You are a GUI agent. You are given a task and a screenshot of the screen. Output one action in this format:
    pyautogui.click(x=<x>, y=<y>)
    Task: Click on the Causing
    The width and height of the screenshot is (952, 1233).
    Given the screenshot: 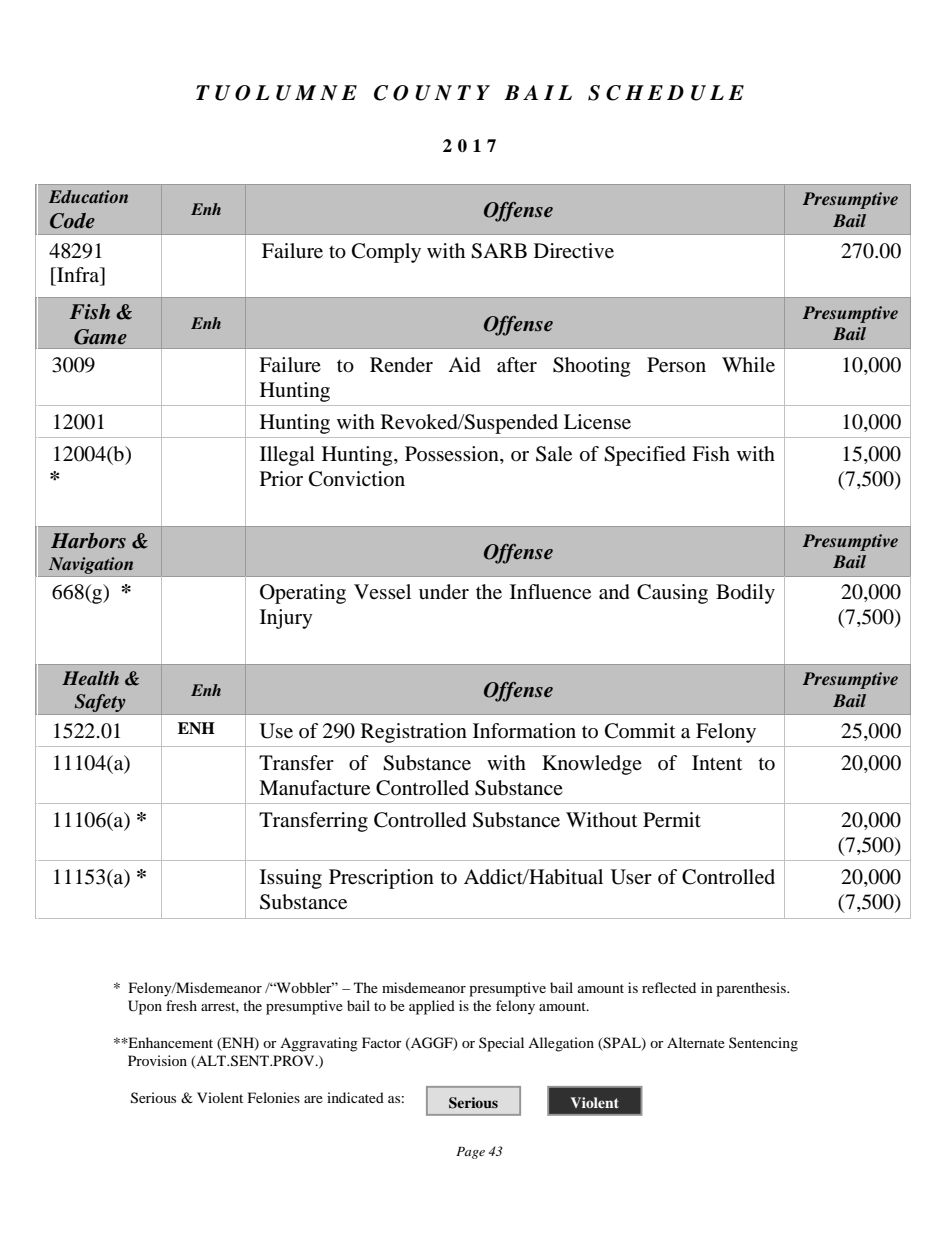 What is the action you would take?
    pyautogui.click(x=672, y=594)
